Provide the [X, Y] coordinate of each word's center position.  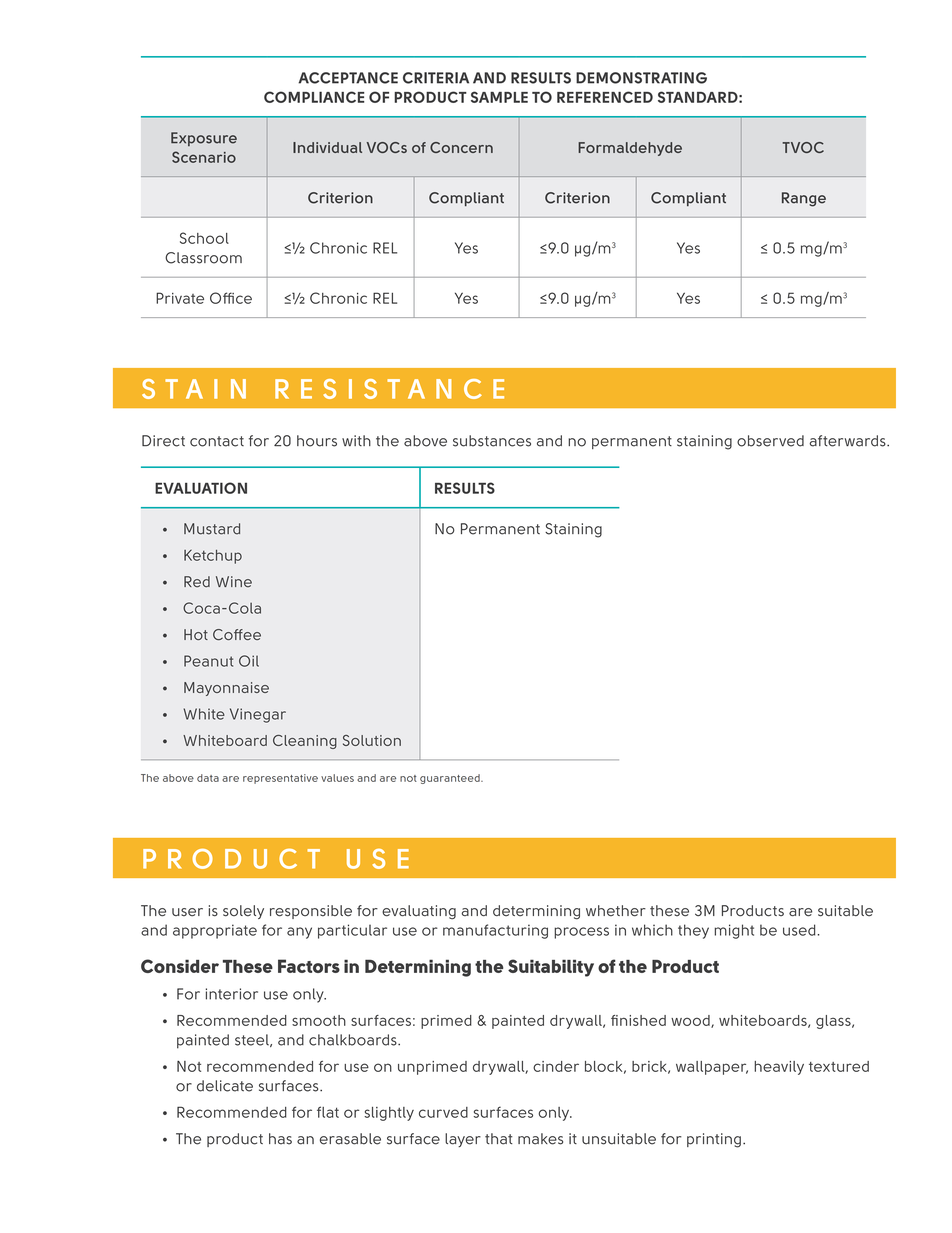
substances [492, 441]
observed [770, 441]
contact [217, 441]
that [499, 1139]
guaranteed [451, 779]
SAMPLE [499, 97]
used [800, 930]
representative [280, 779]
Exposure [204, 139]
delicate [225, 1086]
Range [804, 199]
